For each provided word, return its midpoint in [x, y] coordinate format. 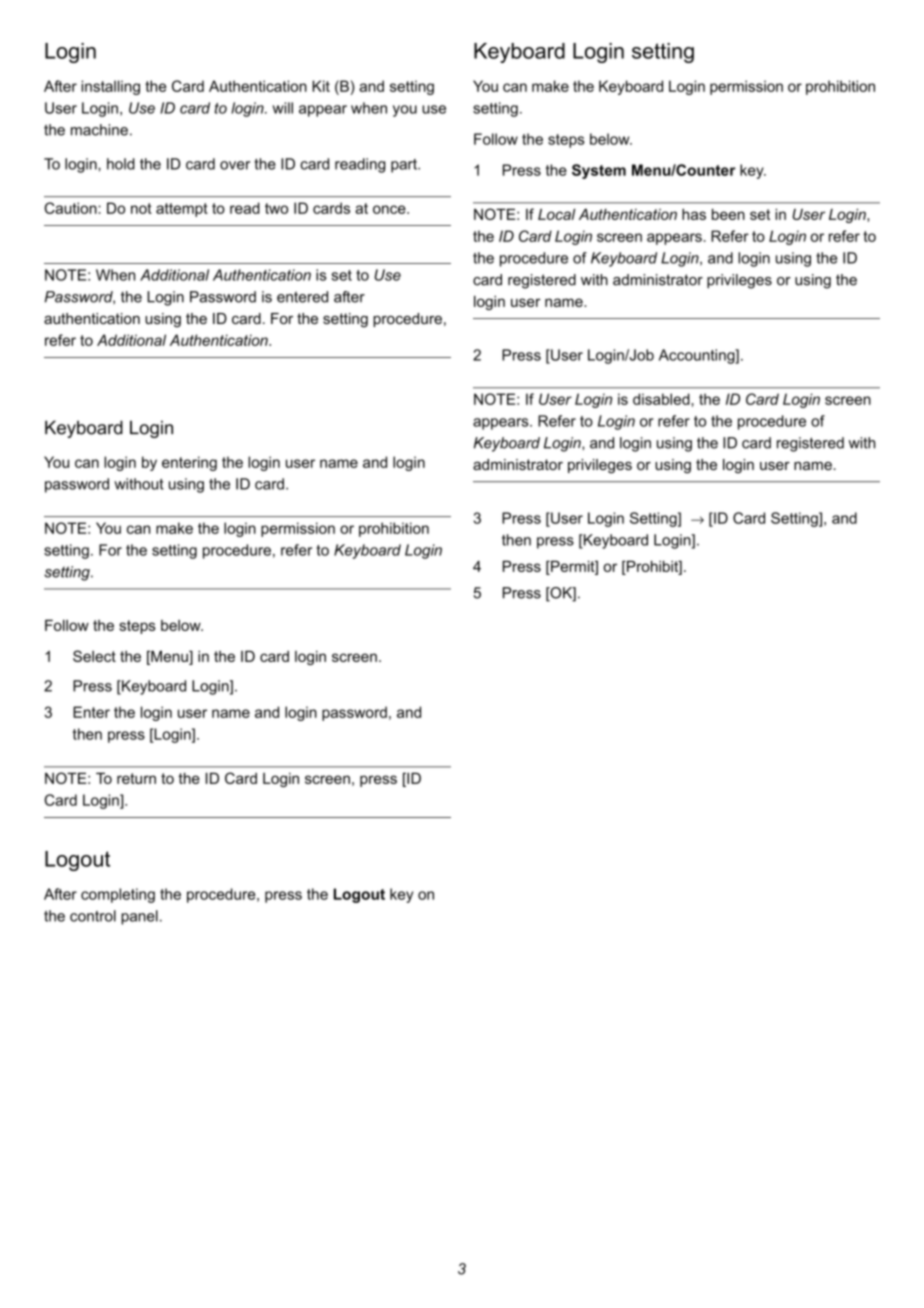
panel [139, 917]
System [599, 171]
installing [110, 87]
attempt [182, 210]
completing [118, 895]
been [728, 214]
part [405, 166]
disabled [662, 399]
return [136, 778]
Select [94, 656]
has [694, 214]
